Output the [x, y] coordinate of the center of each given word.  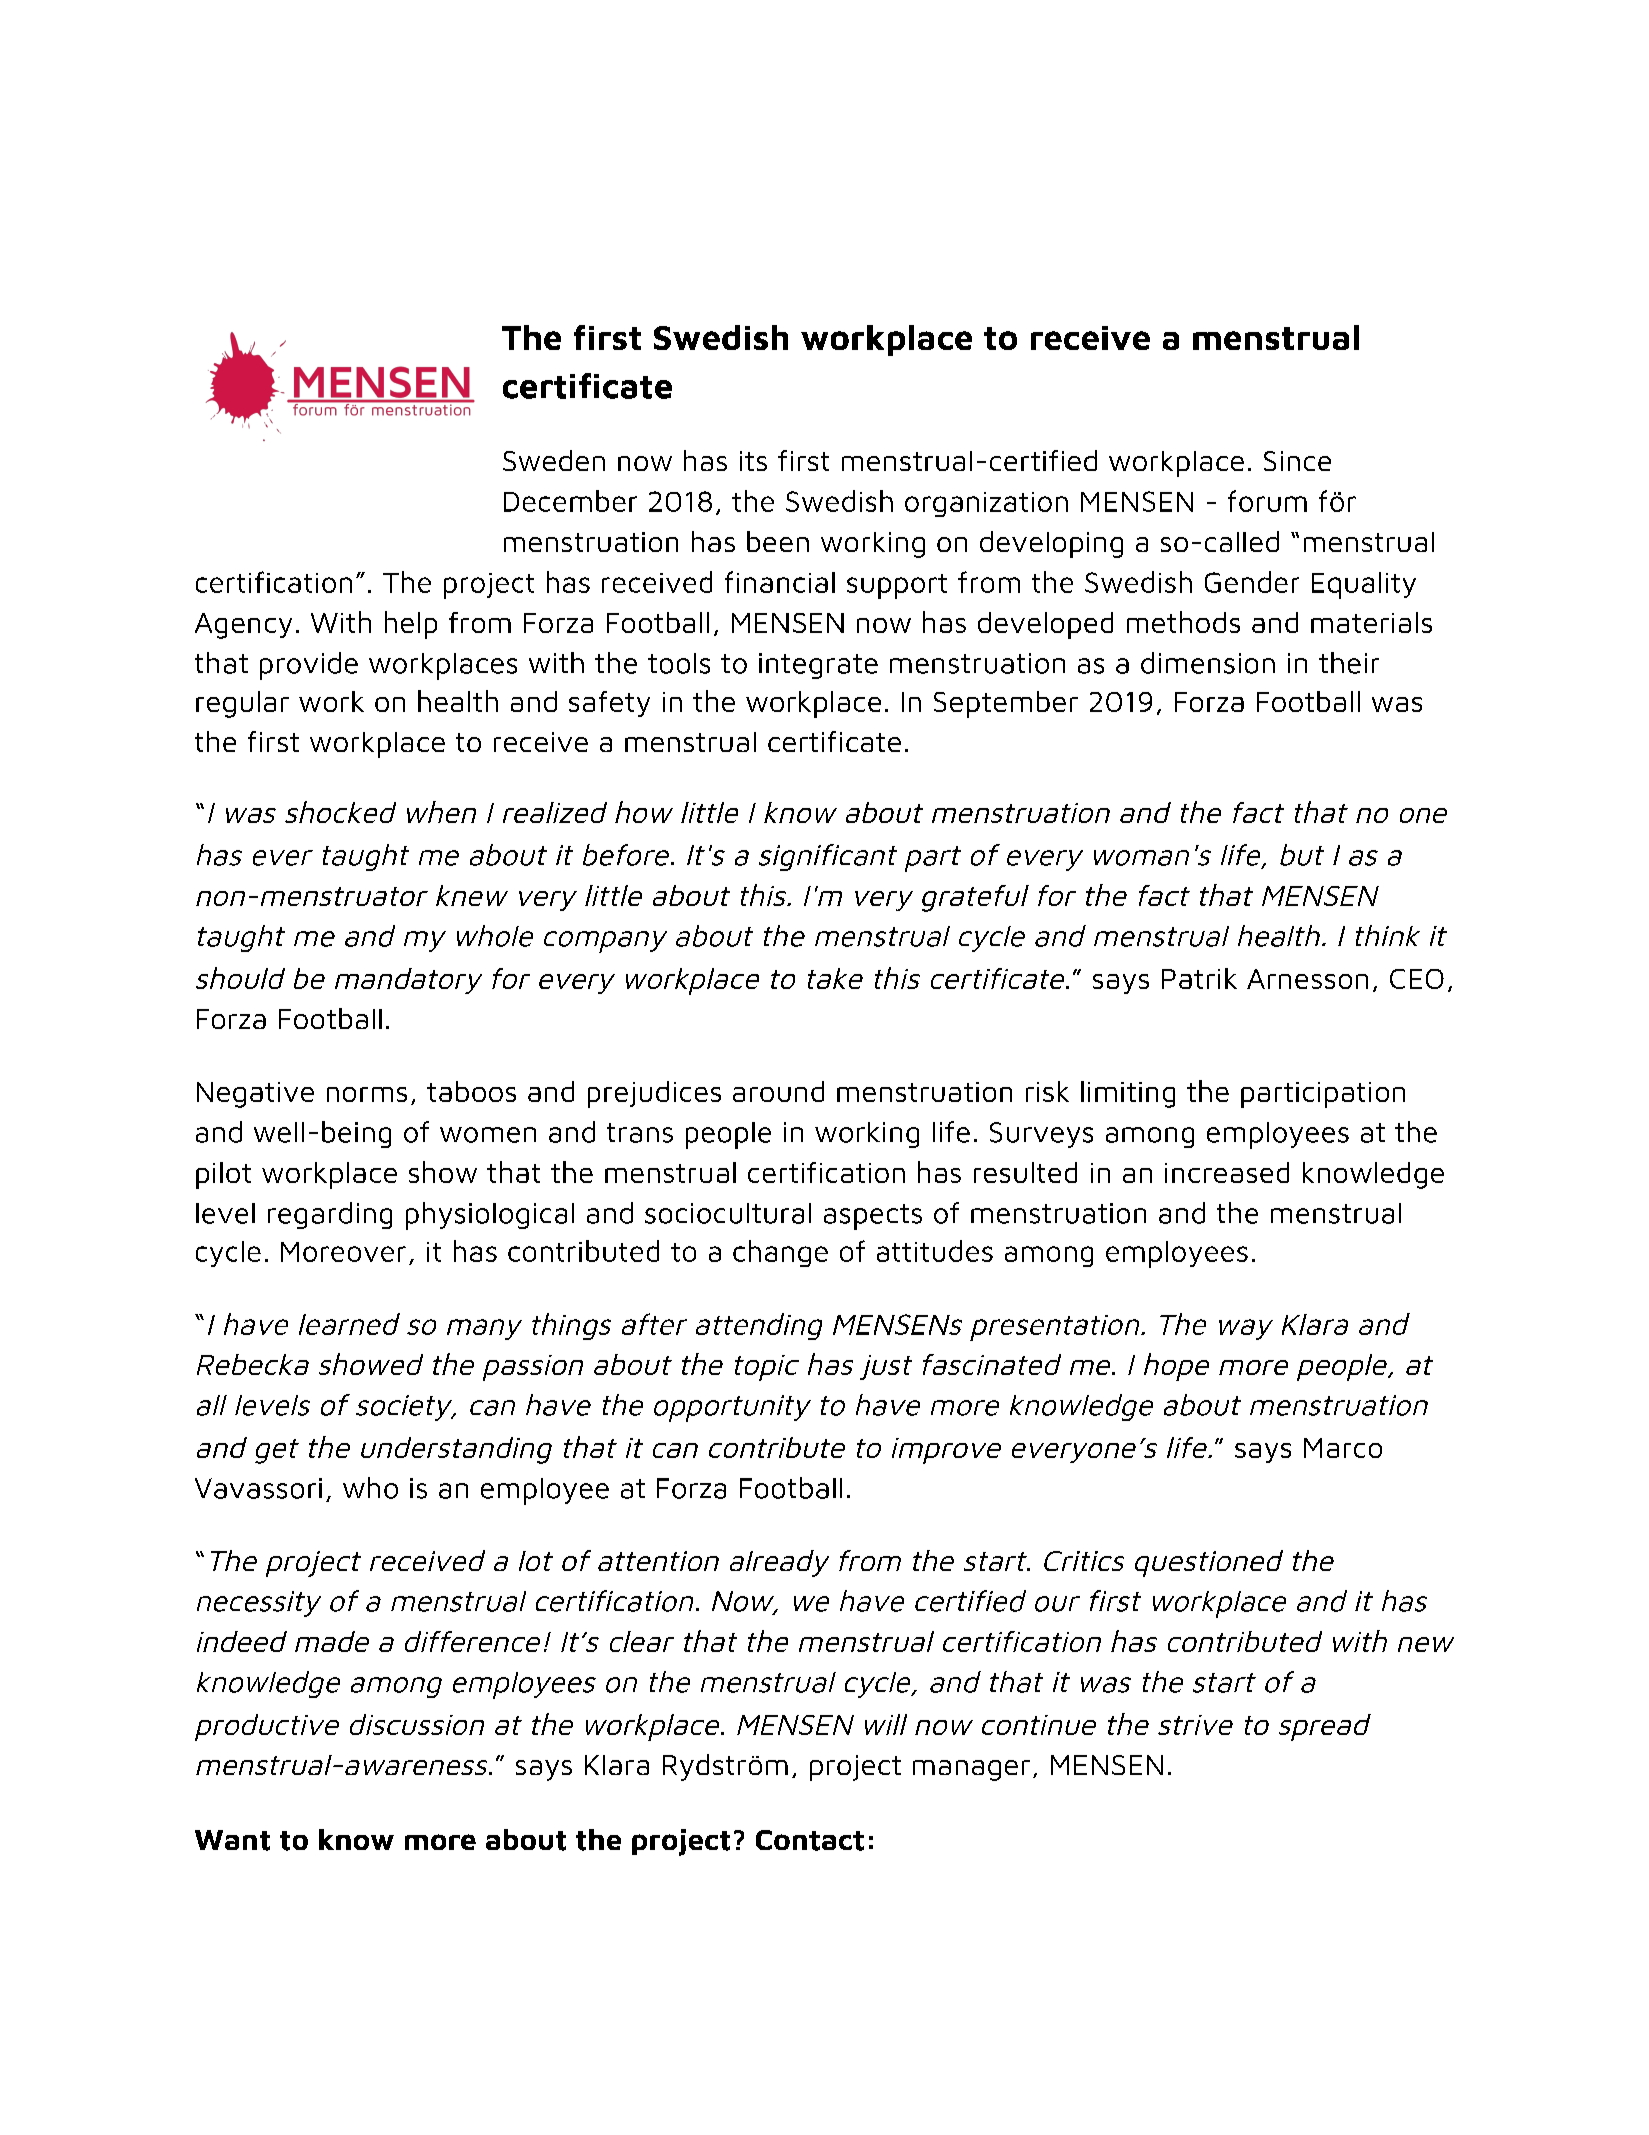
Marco [1343, 1448]
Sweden [554, 460]
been [778, 541]
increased [1227, 1172]
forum [1267, 501]
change [780, 1253]
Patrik [1199, 978]
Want [232, 1840]
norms [367, 1094]
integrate [818, 666]
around [778, 1091]
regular [242, 704]
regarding [330, 1215]
